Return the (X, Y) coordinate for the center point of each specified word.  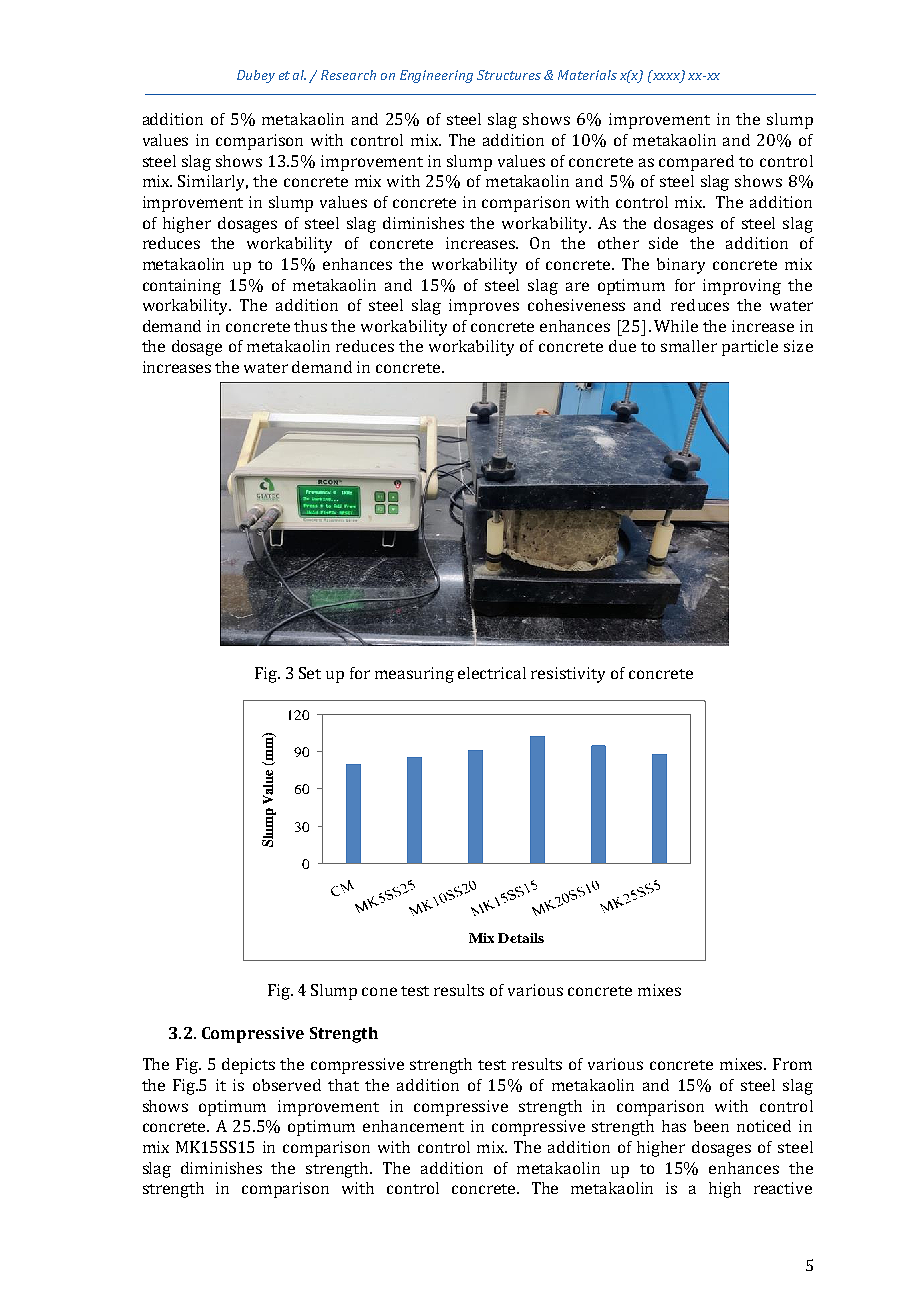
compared (696, 163)
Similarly (213, 183)
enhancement (413, 1126)
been (711, 1126)
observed (287, 1085)
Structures (509, 75)
